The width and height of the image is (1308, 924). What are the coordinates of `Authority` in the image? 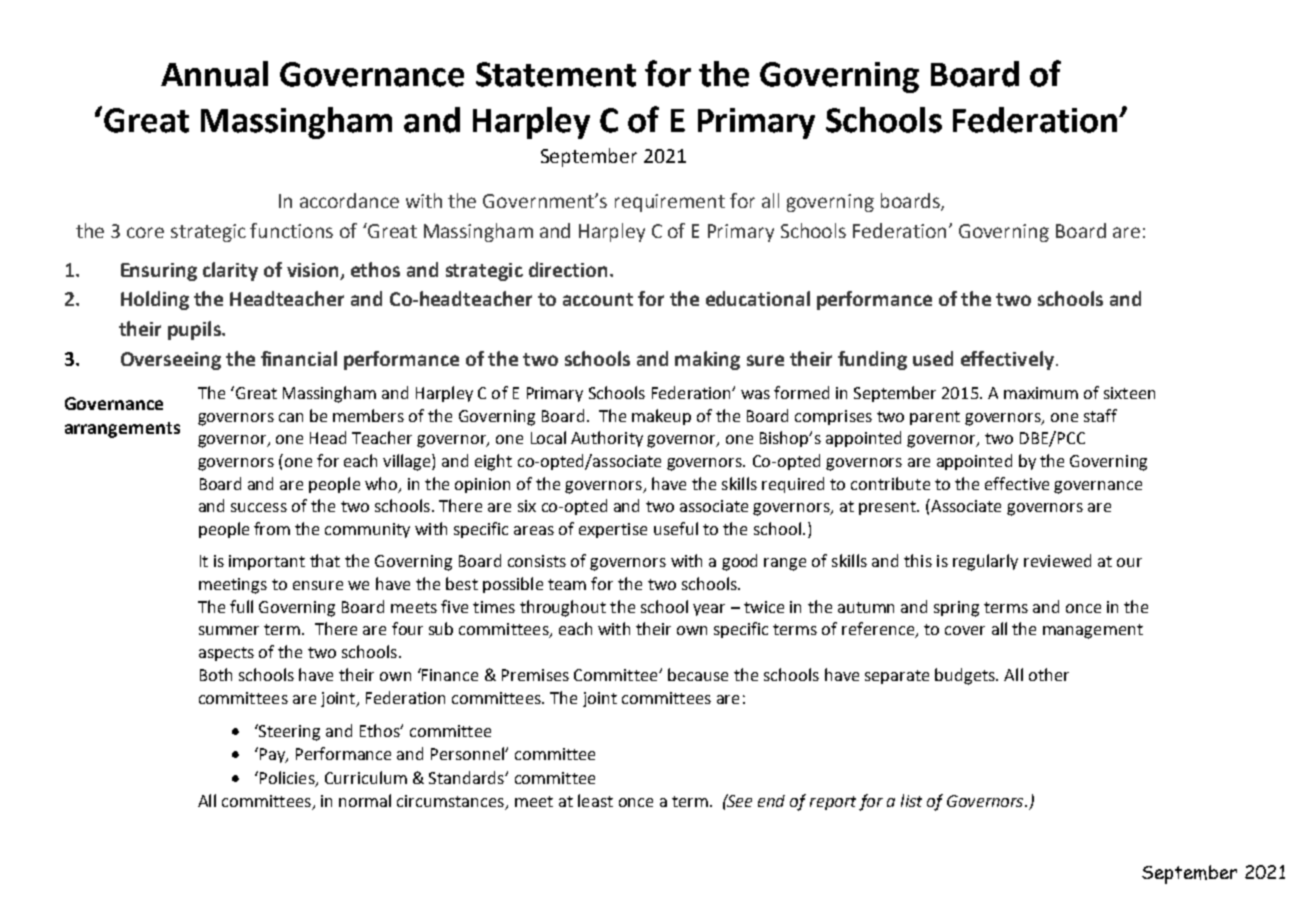 It's located at (607, 439).
